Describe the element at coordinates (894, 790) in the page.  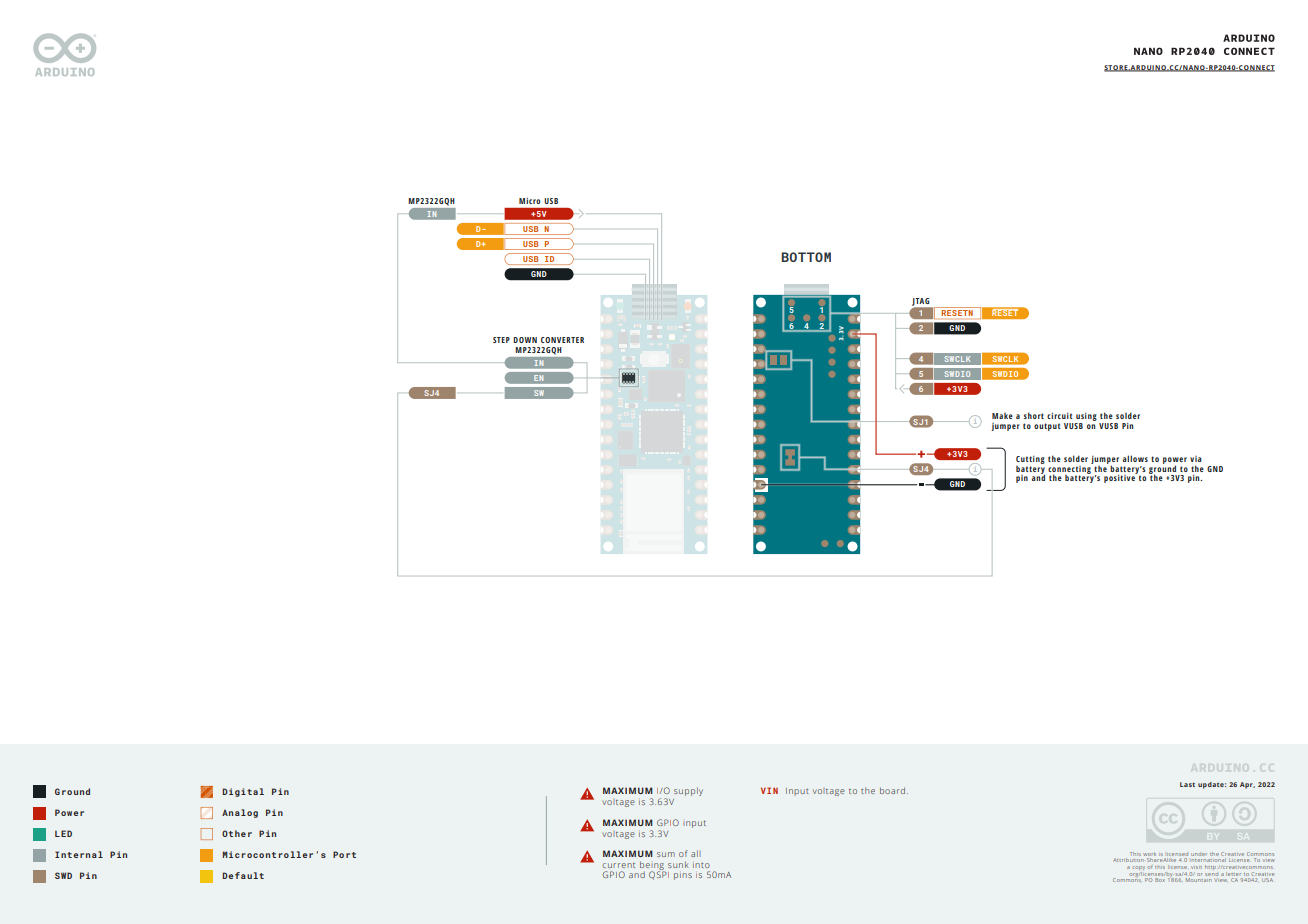
I see `board` at that location.
